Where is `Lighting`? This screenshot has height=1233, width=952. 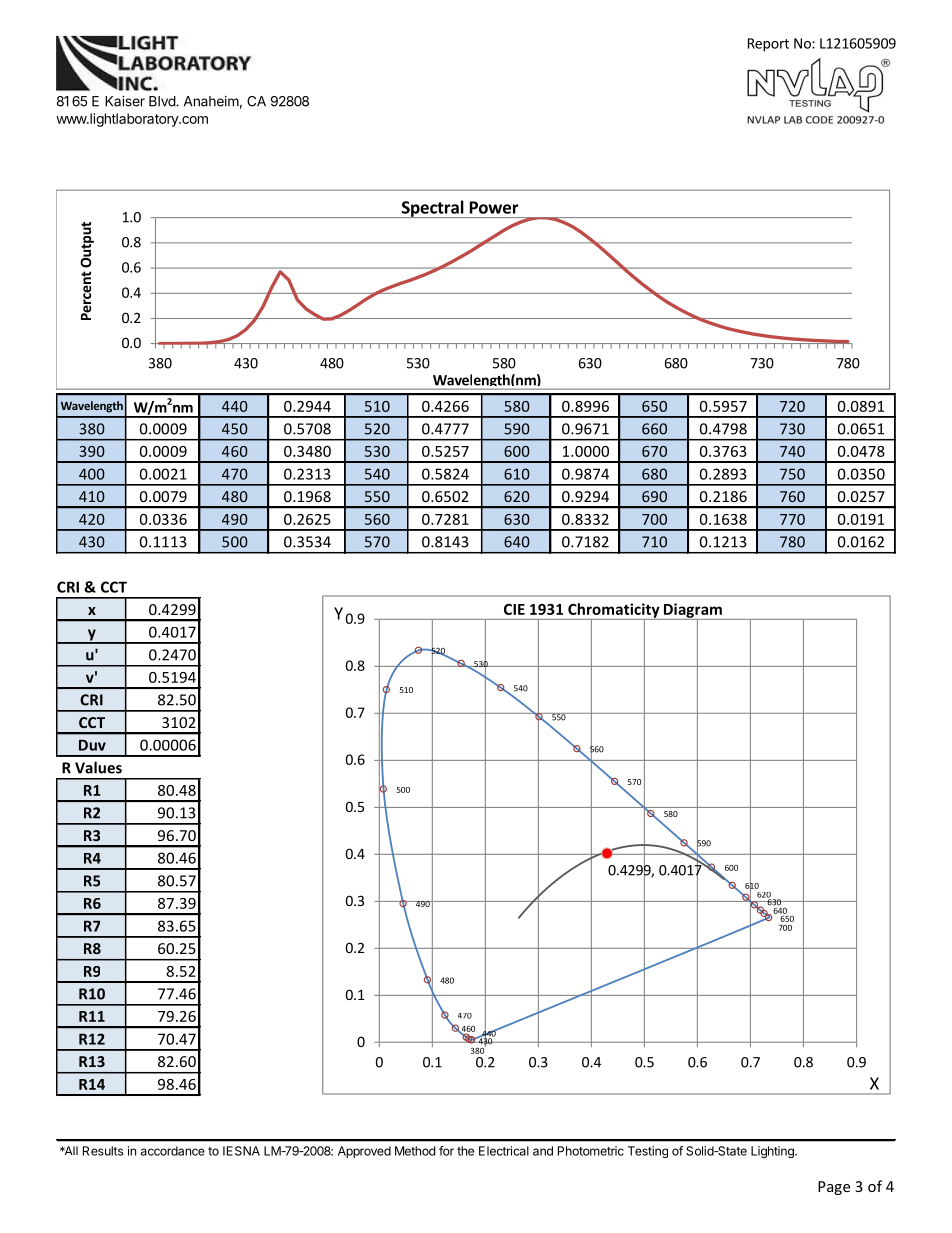 Lighting is located at coordinates (773, 1152).
